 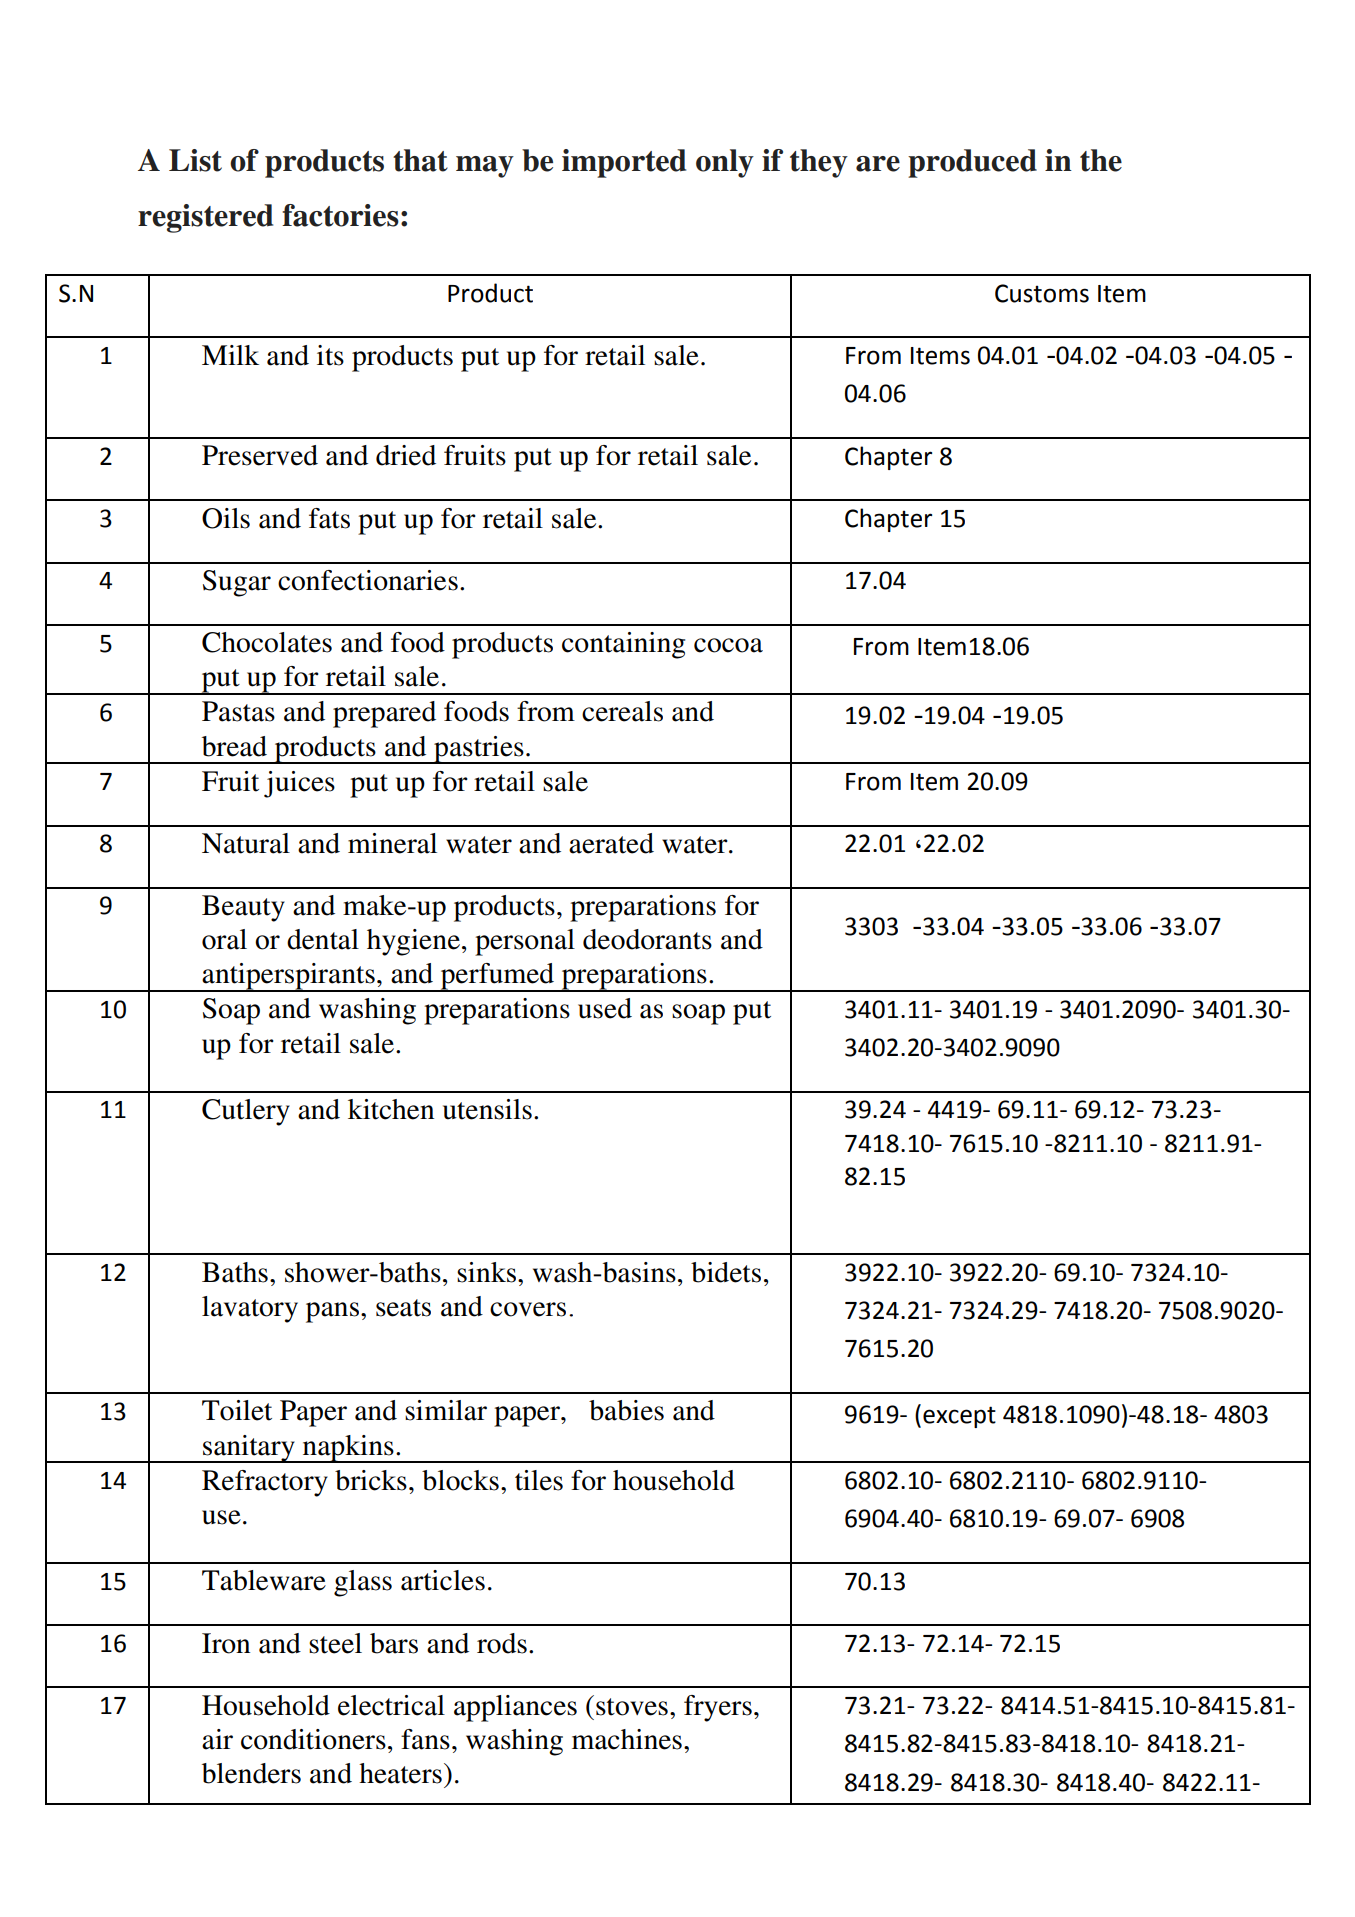 I want to click on machines, so click(x=627, y=1739).
